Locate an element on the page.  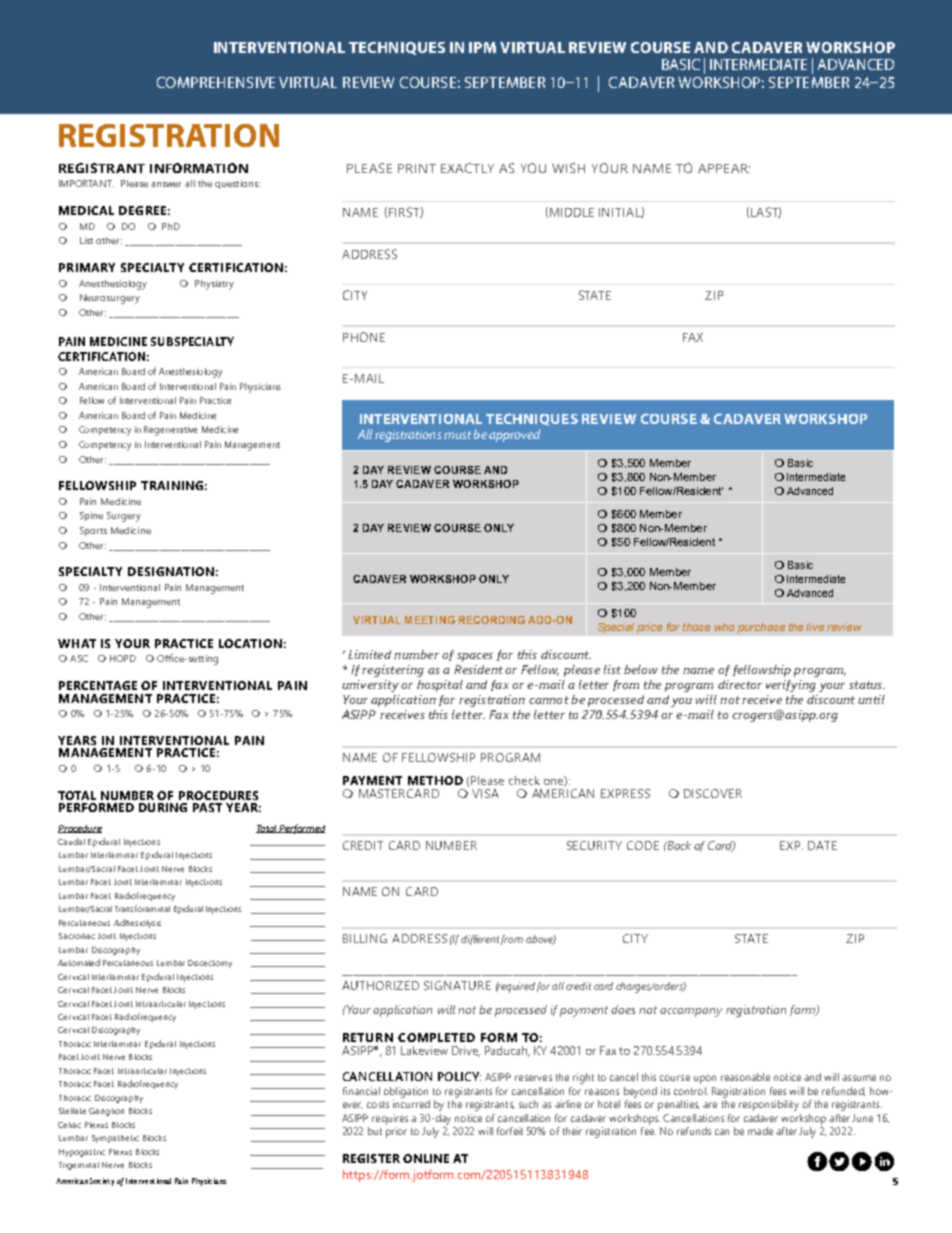
COMPREHENSIVE is located at coordinates (216, 82).
